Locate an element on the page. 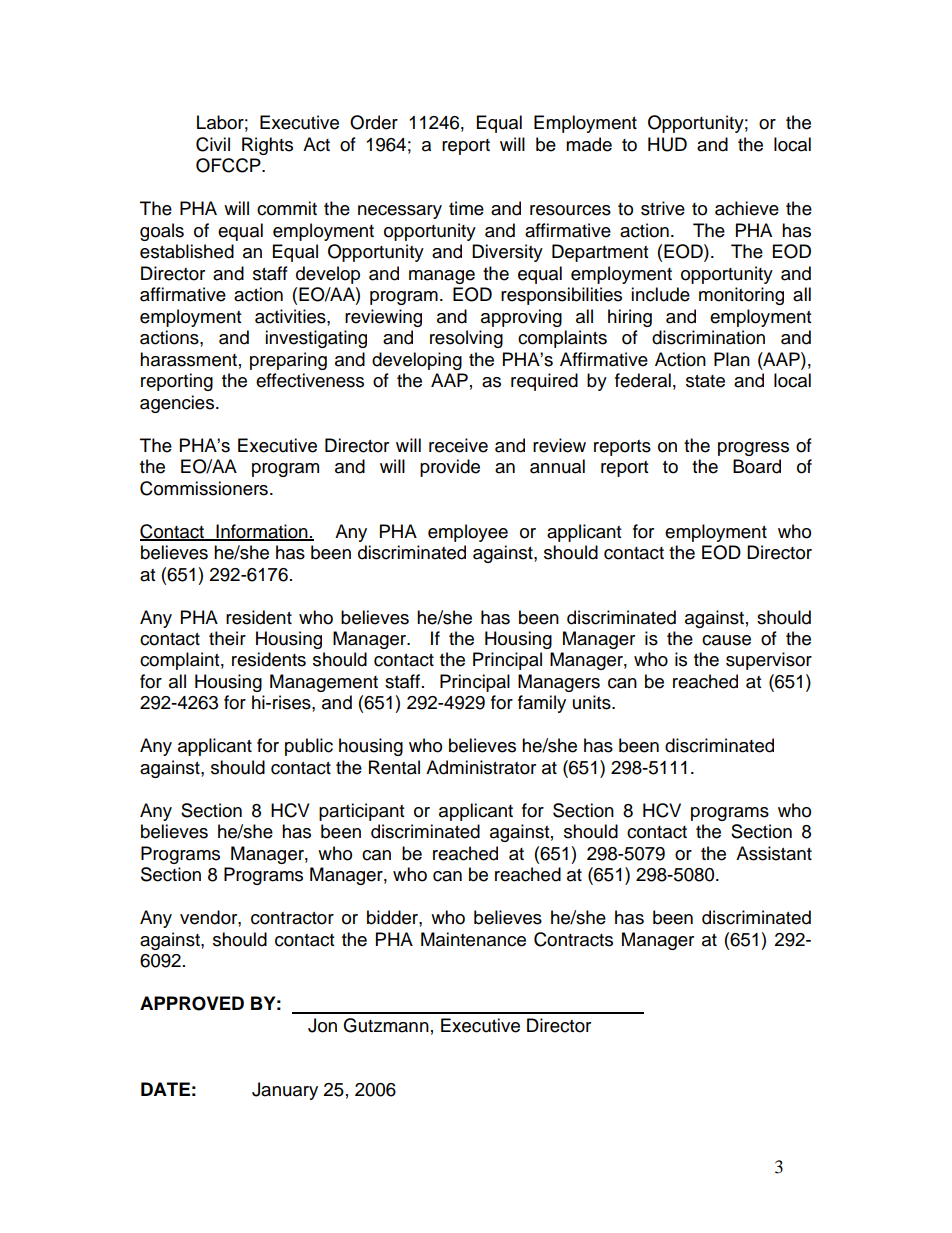 This image has width=952, height=1233. Civil is located at coordinates (213, 144).
